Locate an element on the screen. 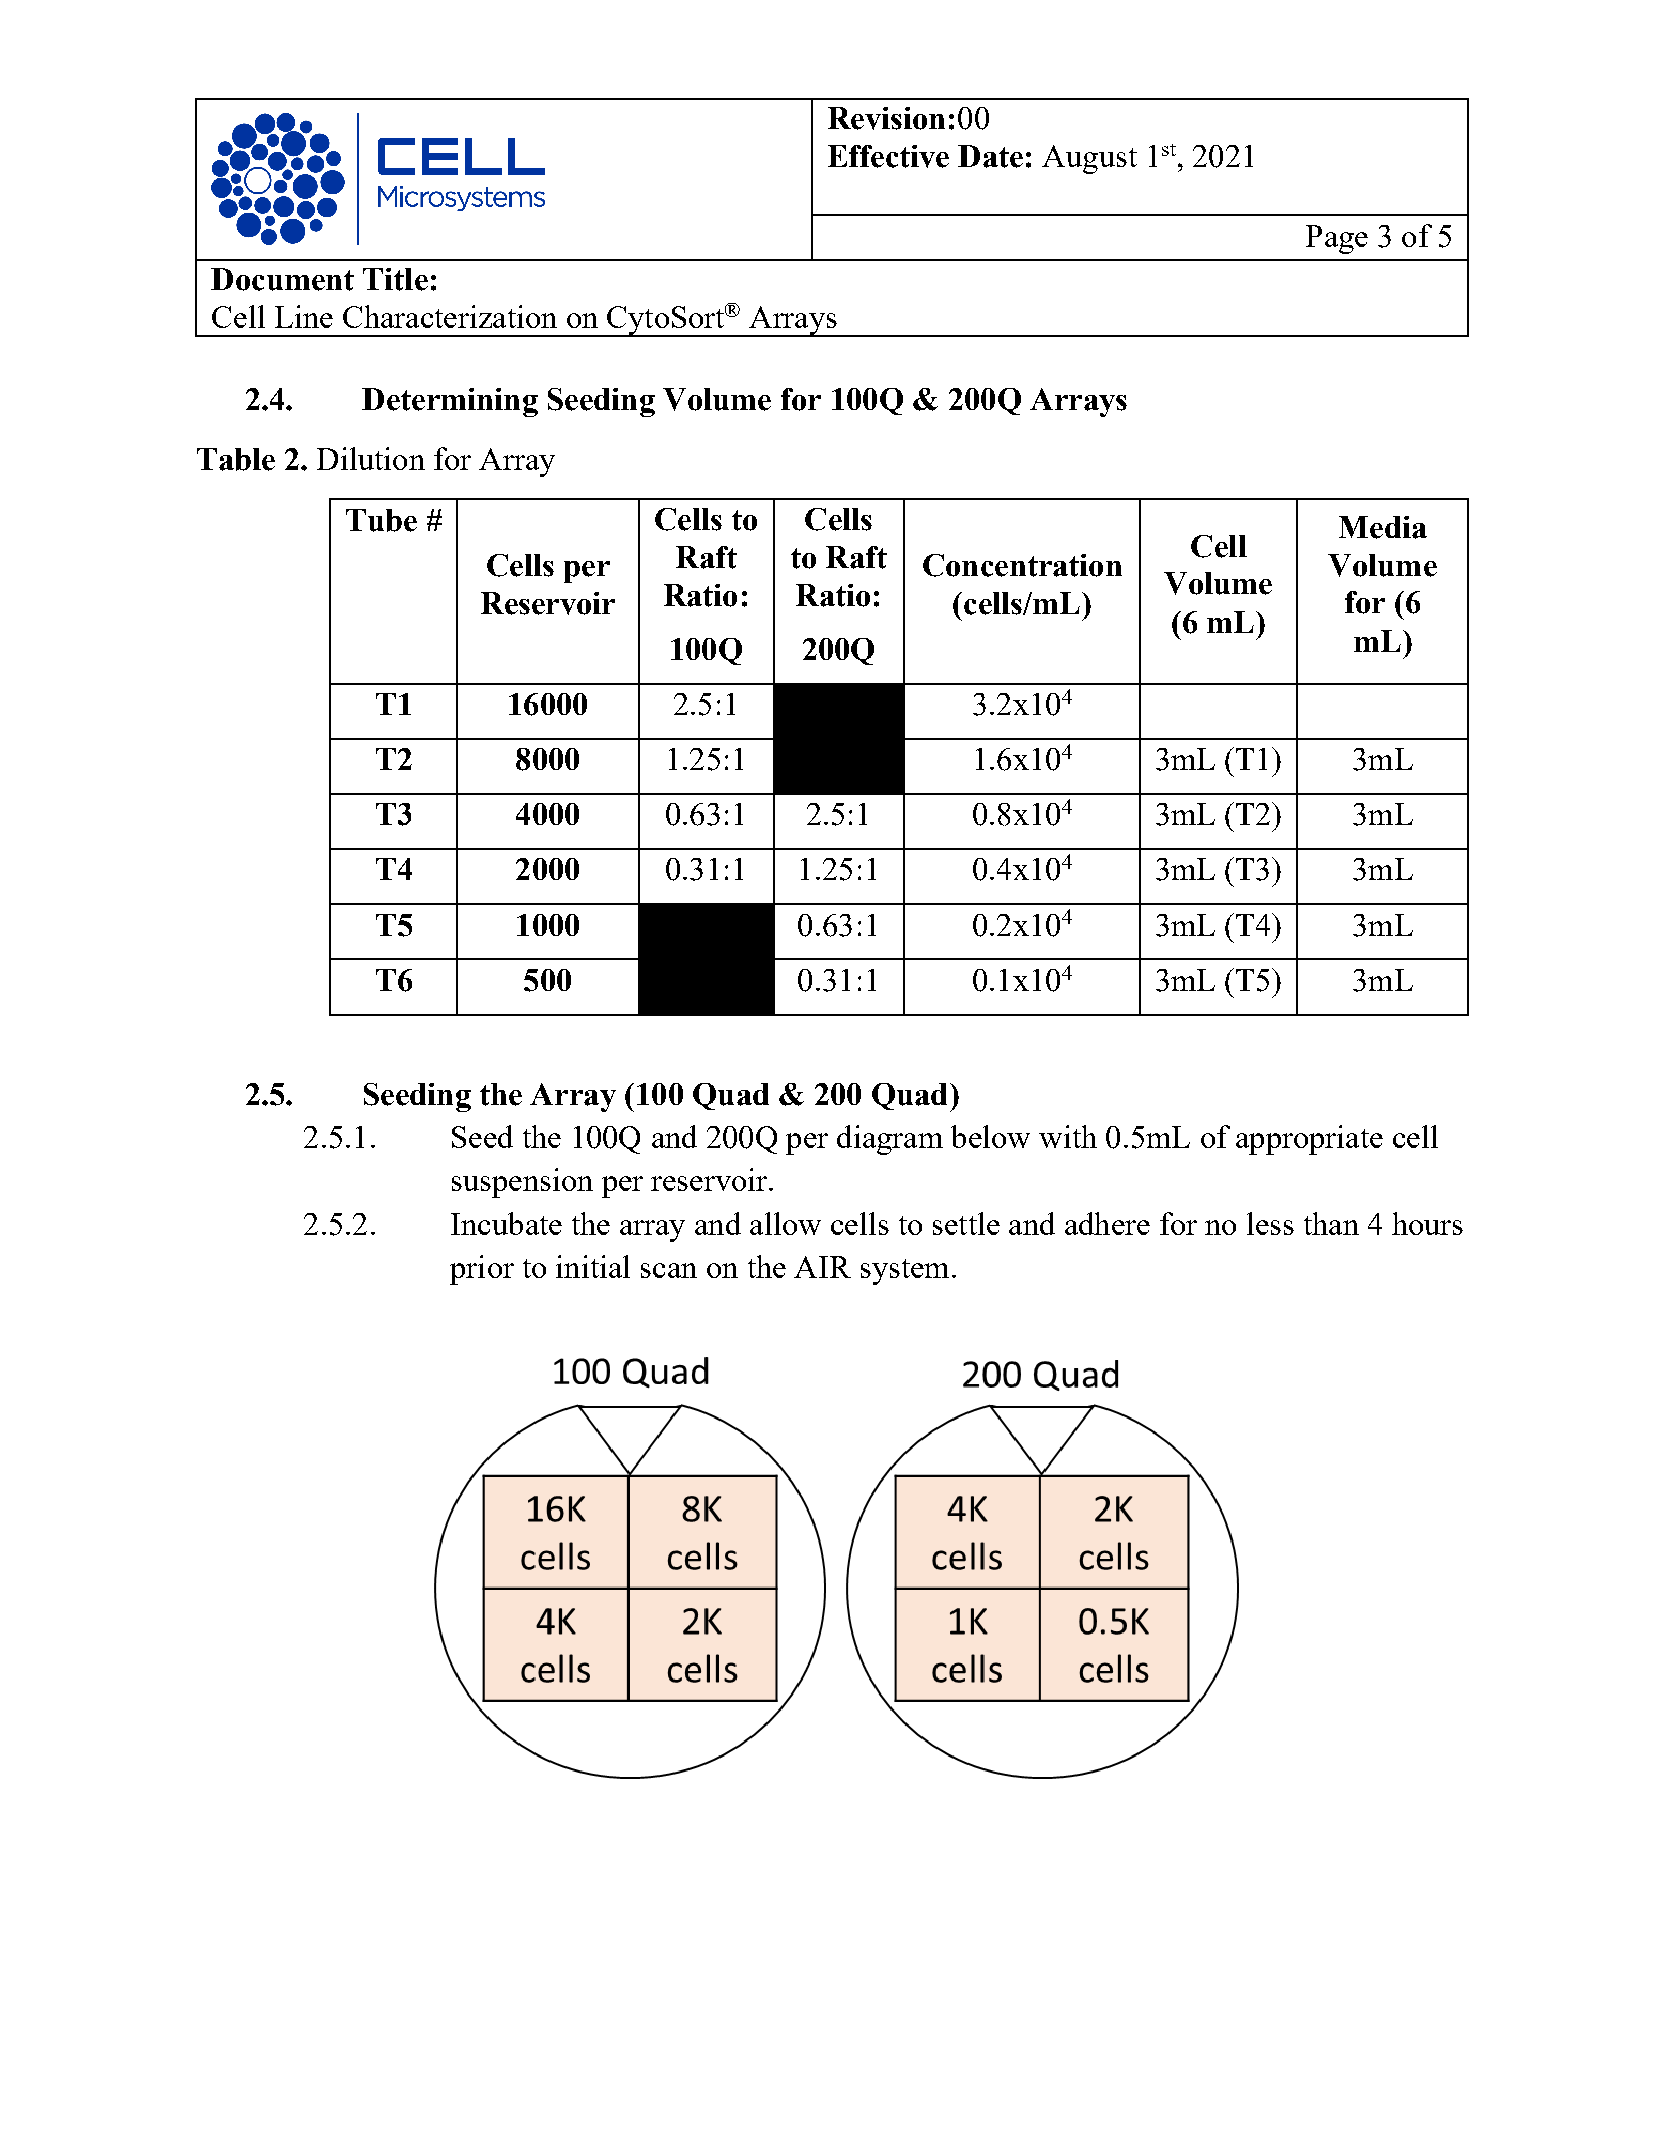 This screenshot has height=2153, width=1664. with is located at coordinates (1068, 1136).
